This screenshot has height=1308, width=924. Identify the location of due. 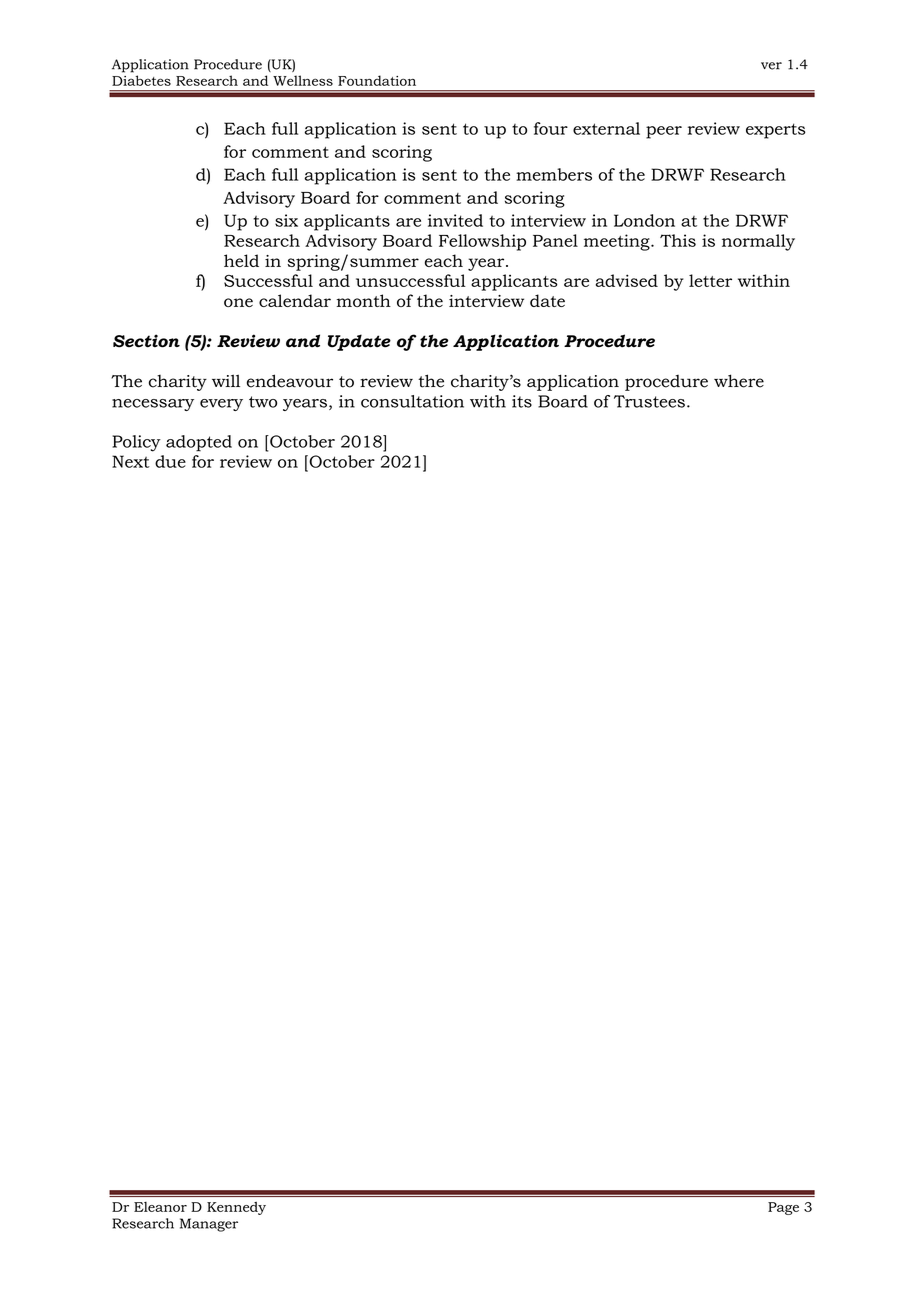
(170, 461).
